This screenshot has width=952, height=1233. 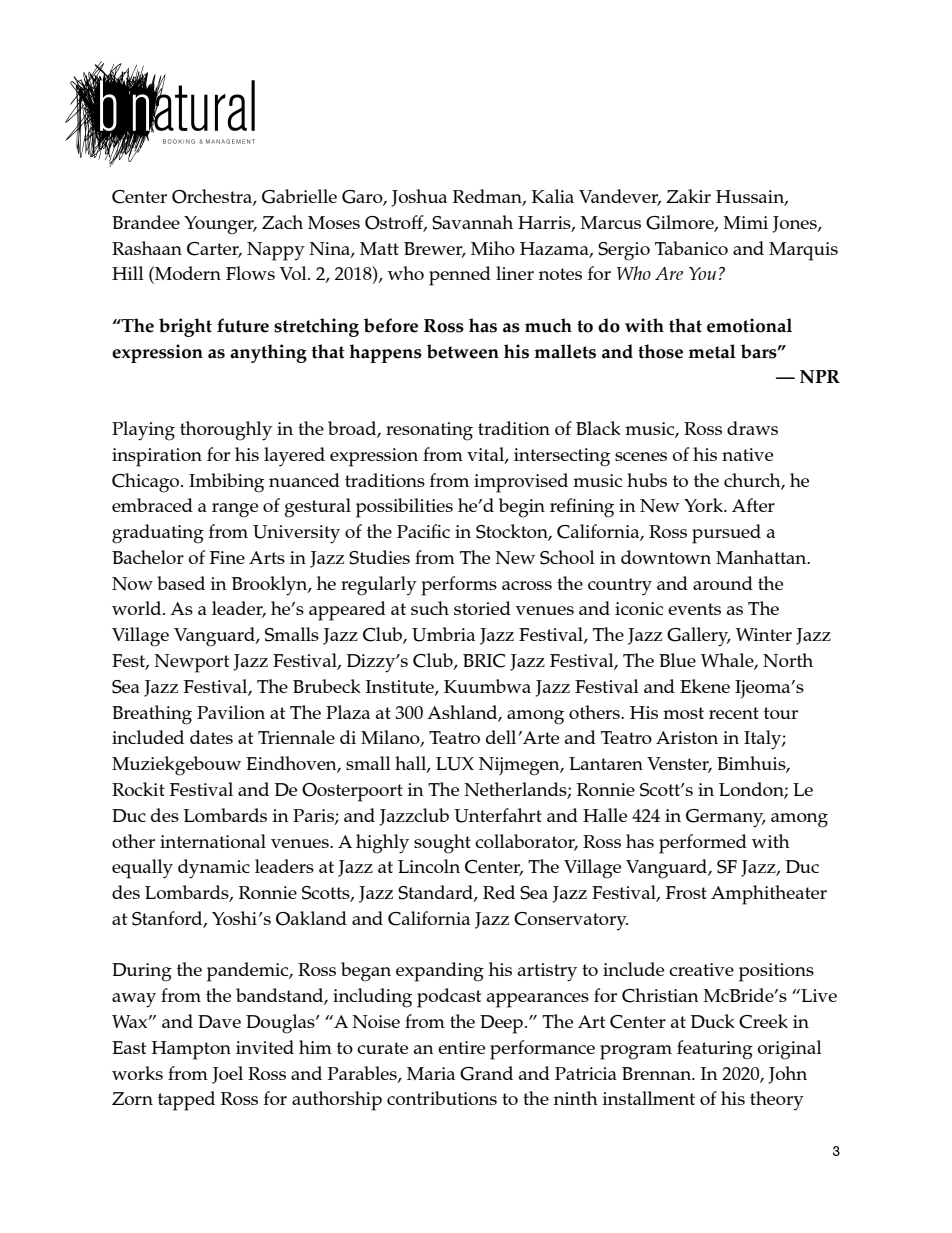 What do you see at coordinates (726, 818) in the screenshot?
I see `Germany` at bounding box center [726, 818].
